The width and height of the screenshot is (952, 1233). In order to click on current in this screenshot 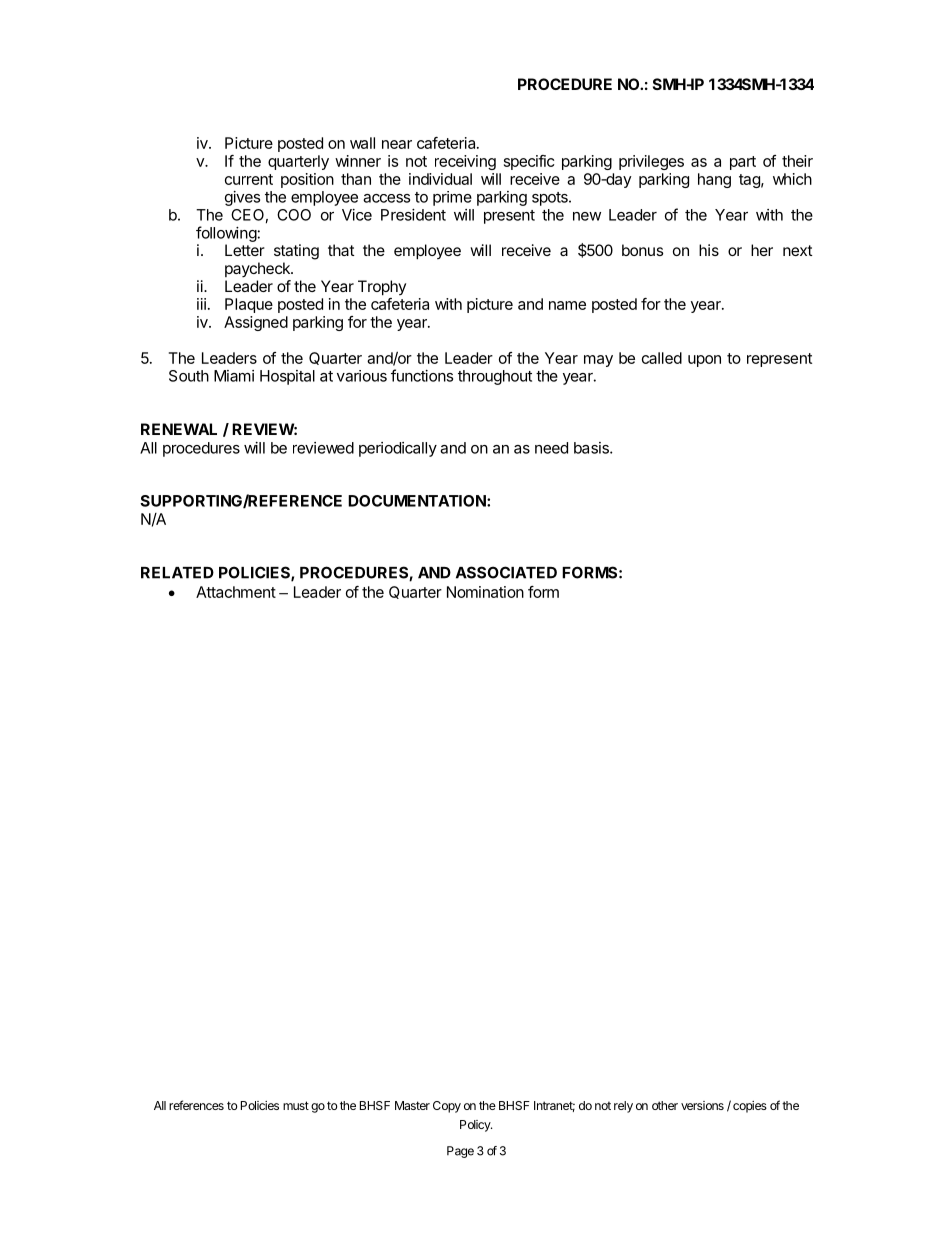, I will do `click(249, 179)`.
